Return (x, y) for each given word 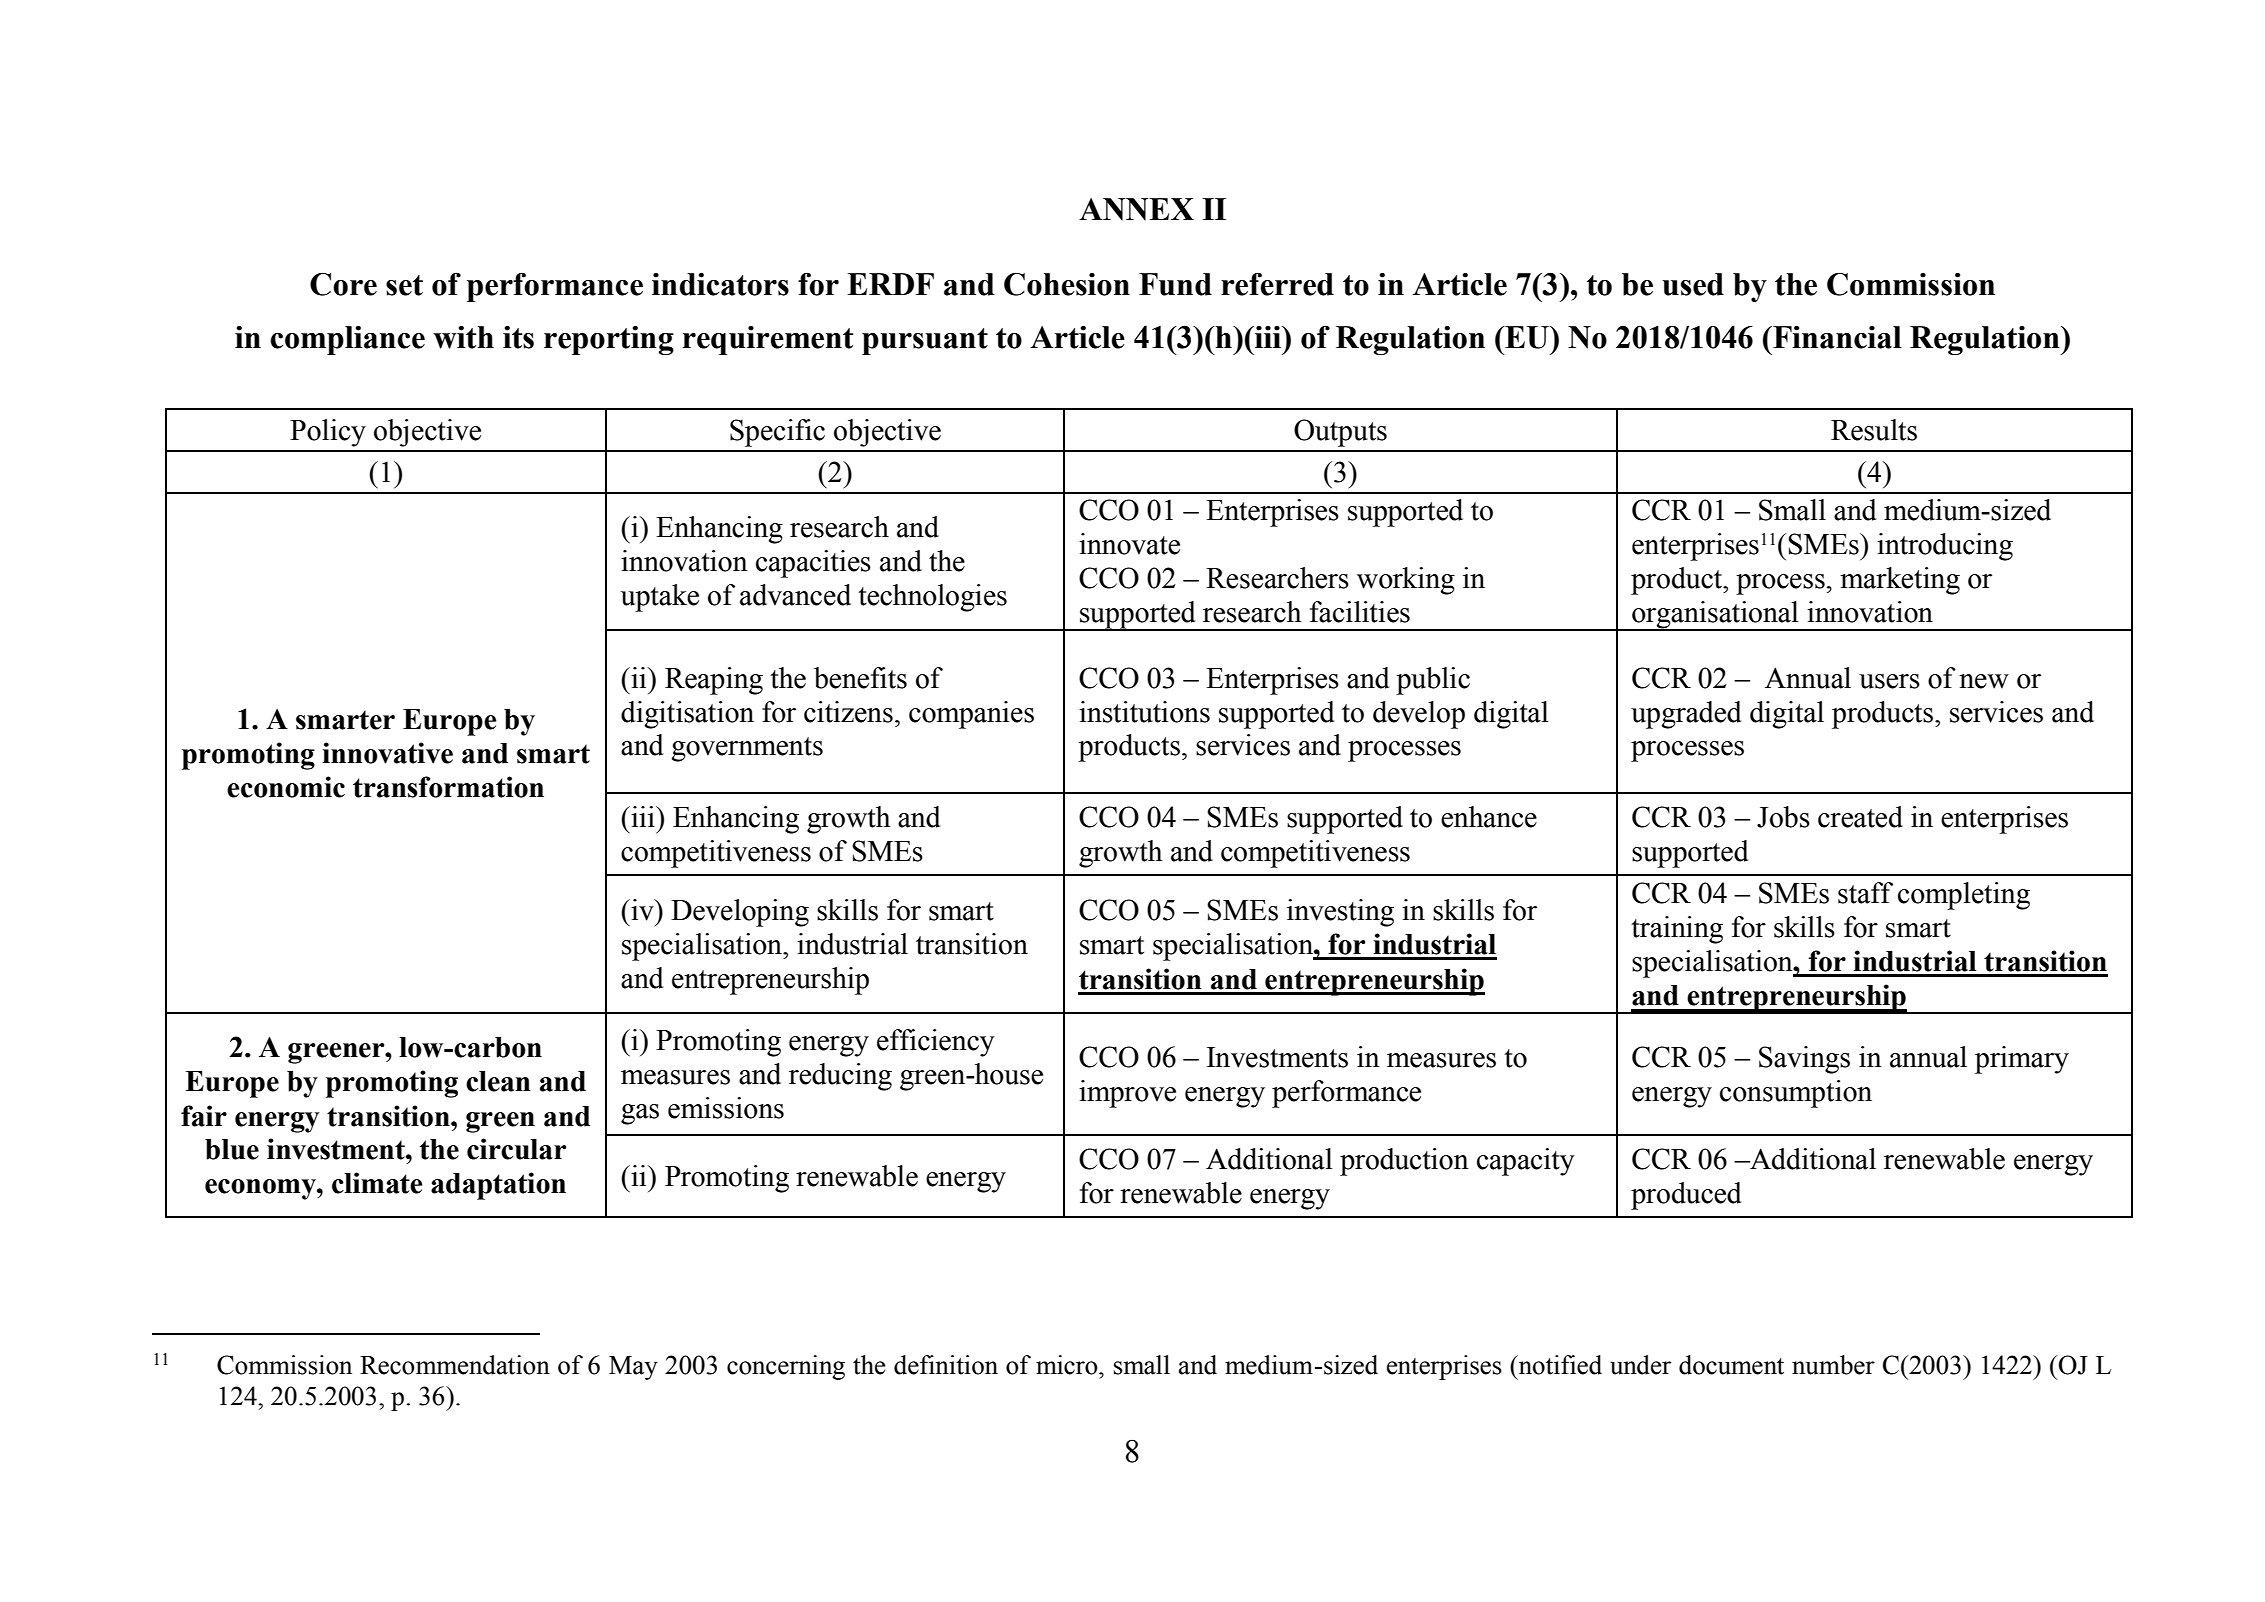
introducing (1945, 547)
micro (1068, 1365)
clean (498, 1081)
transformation (448, 787)
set (404, 285)
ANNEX (1136, 209)
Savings (1804, 1060)
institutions (1144, 712)
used (1693, 284)
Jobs (1783, 817)
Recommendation (455, 1365)
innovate (1129, 544)
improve (1127, 1094)
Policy (328, 433)
